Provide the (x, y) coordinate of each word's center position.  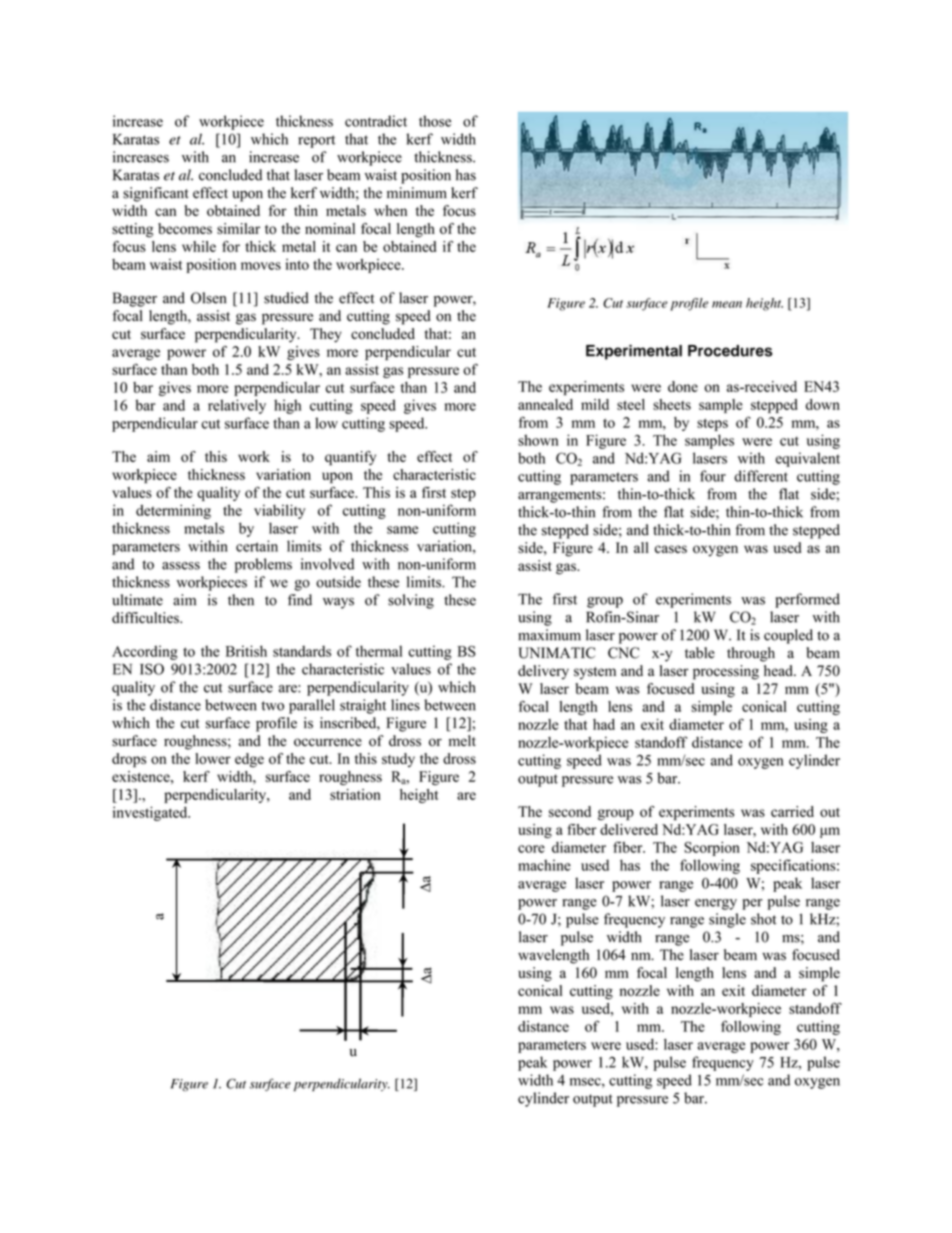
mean (727, 304)
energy (716, 904)
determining (173, 511)
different (761, 476)
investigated (151, 813)
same (402, 530)
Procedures (730, 351)
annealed (545, 404)
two (272, 706)
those (435, 121)
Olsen (208, 298)
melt (462, 740)
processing (726, 672)
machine (544, 865)
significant (156, 194)
